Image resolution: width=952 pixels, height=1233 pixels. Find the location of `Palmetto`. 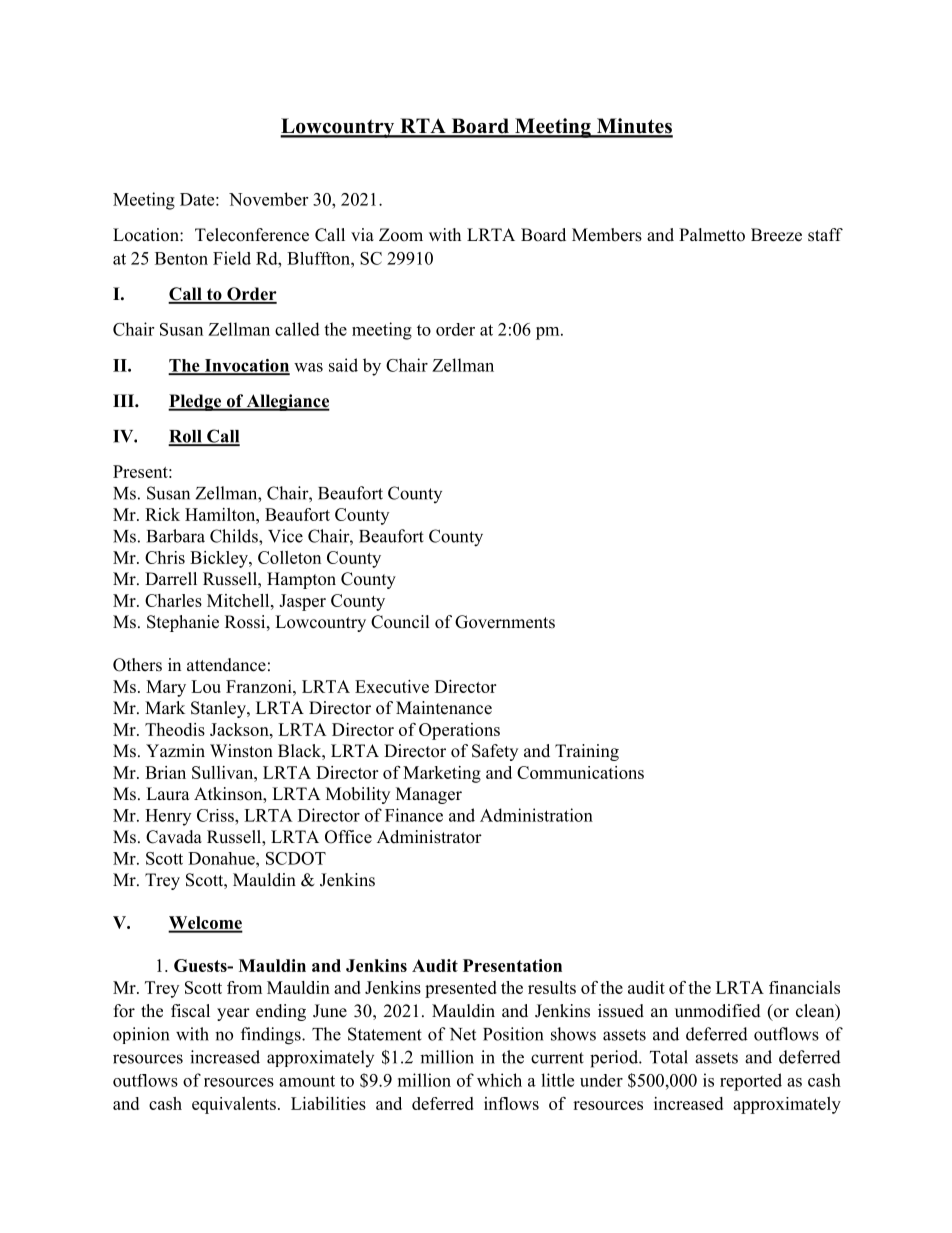

Palmetto is located at coordinates (712, 235).
